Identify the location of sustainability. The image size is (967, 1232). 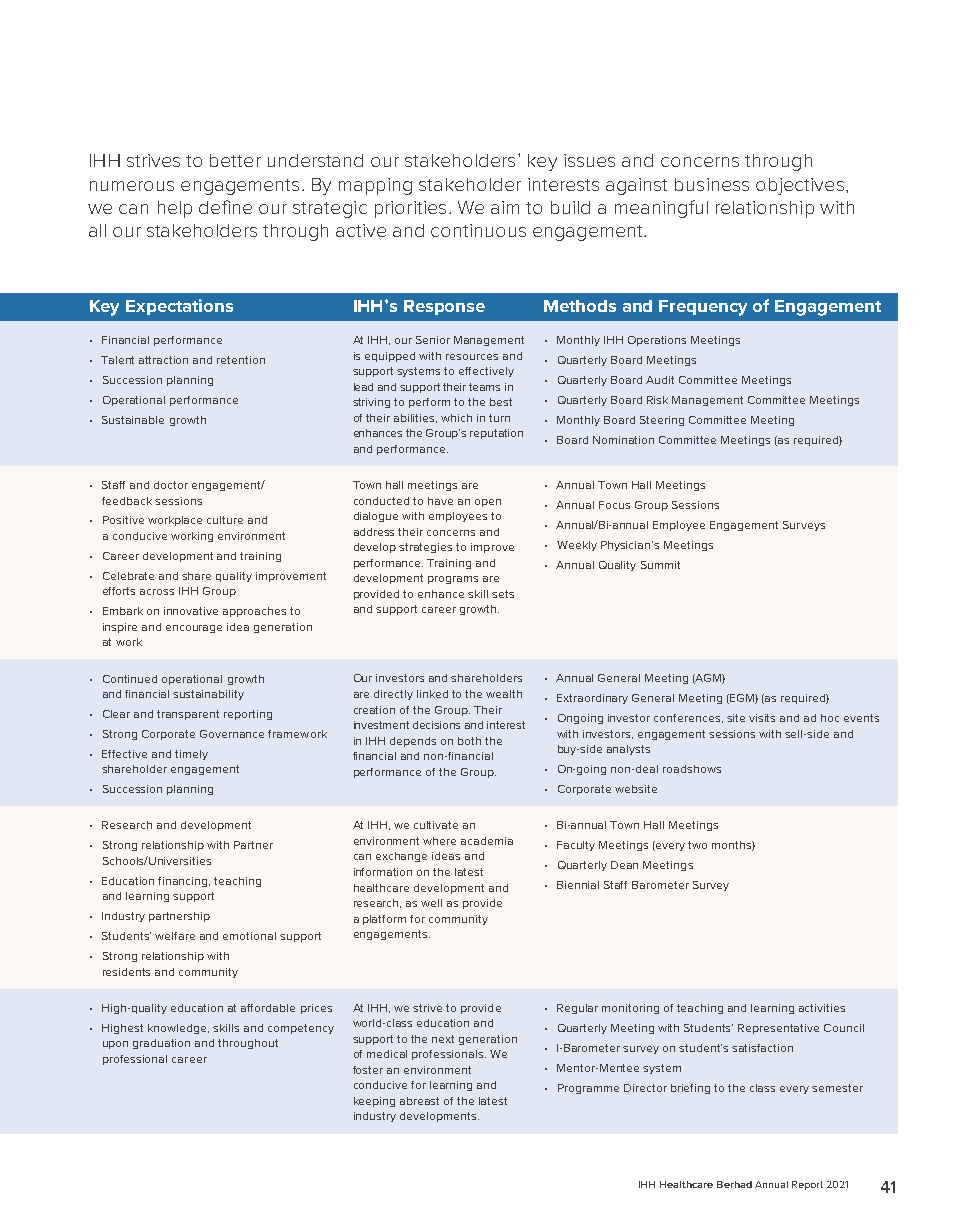
(208, 695).
